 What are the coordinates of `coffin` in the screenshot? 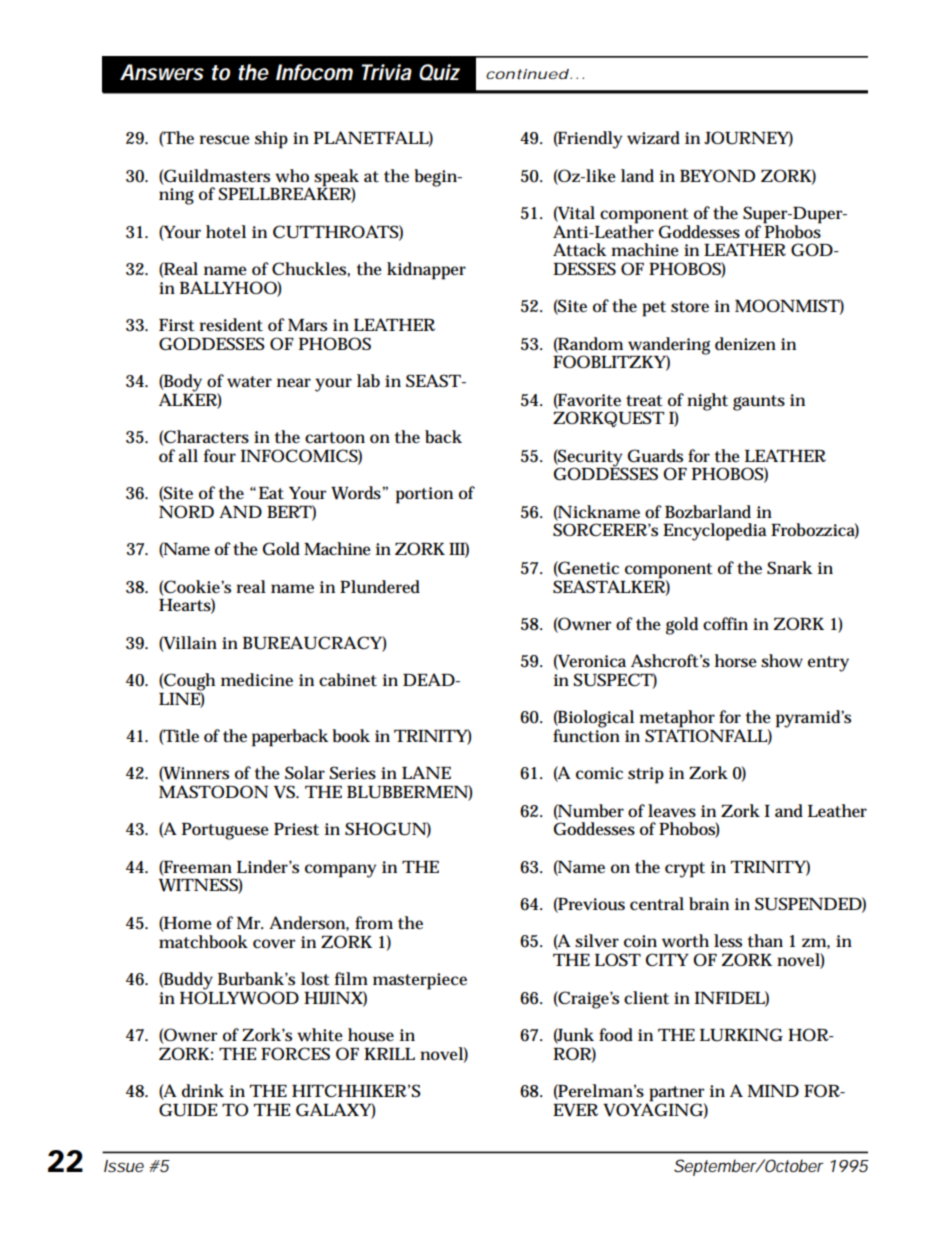 It's located at (725, 624).
